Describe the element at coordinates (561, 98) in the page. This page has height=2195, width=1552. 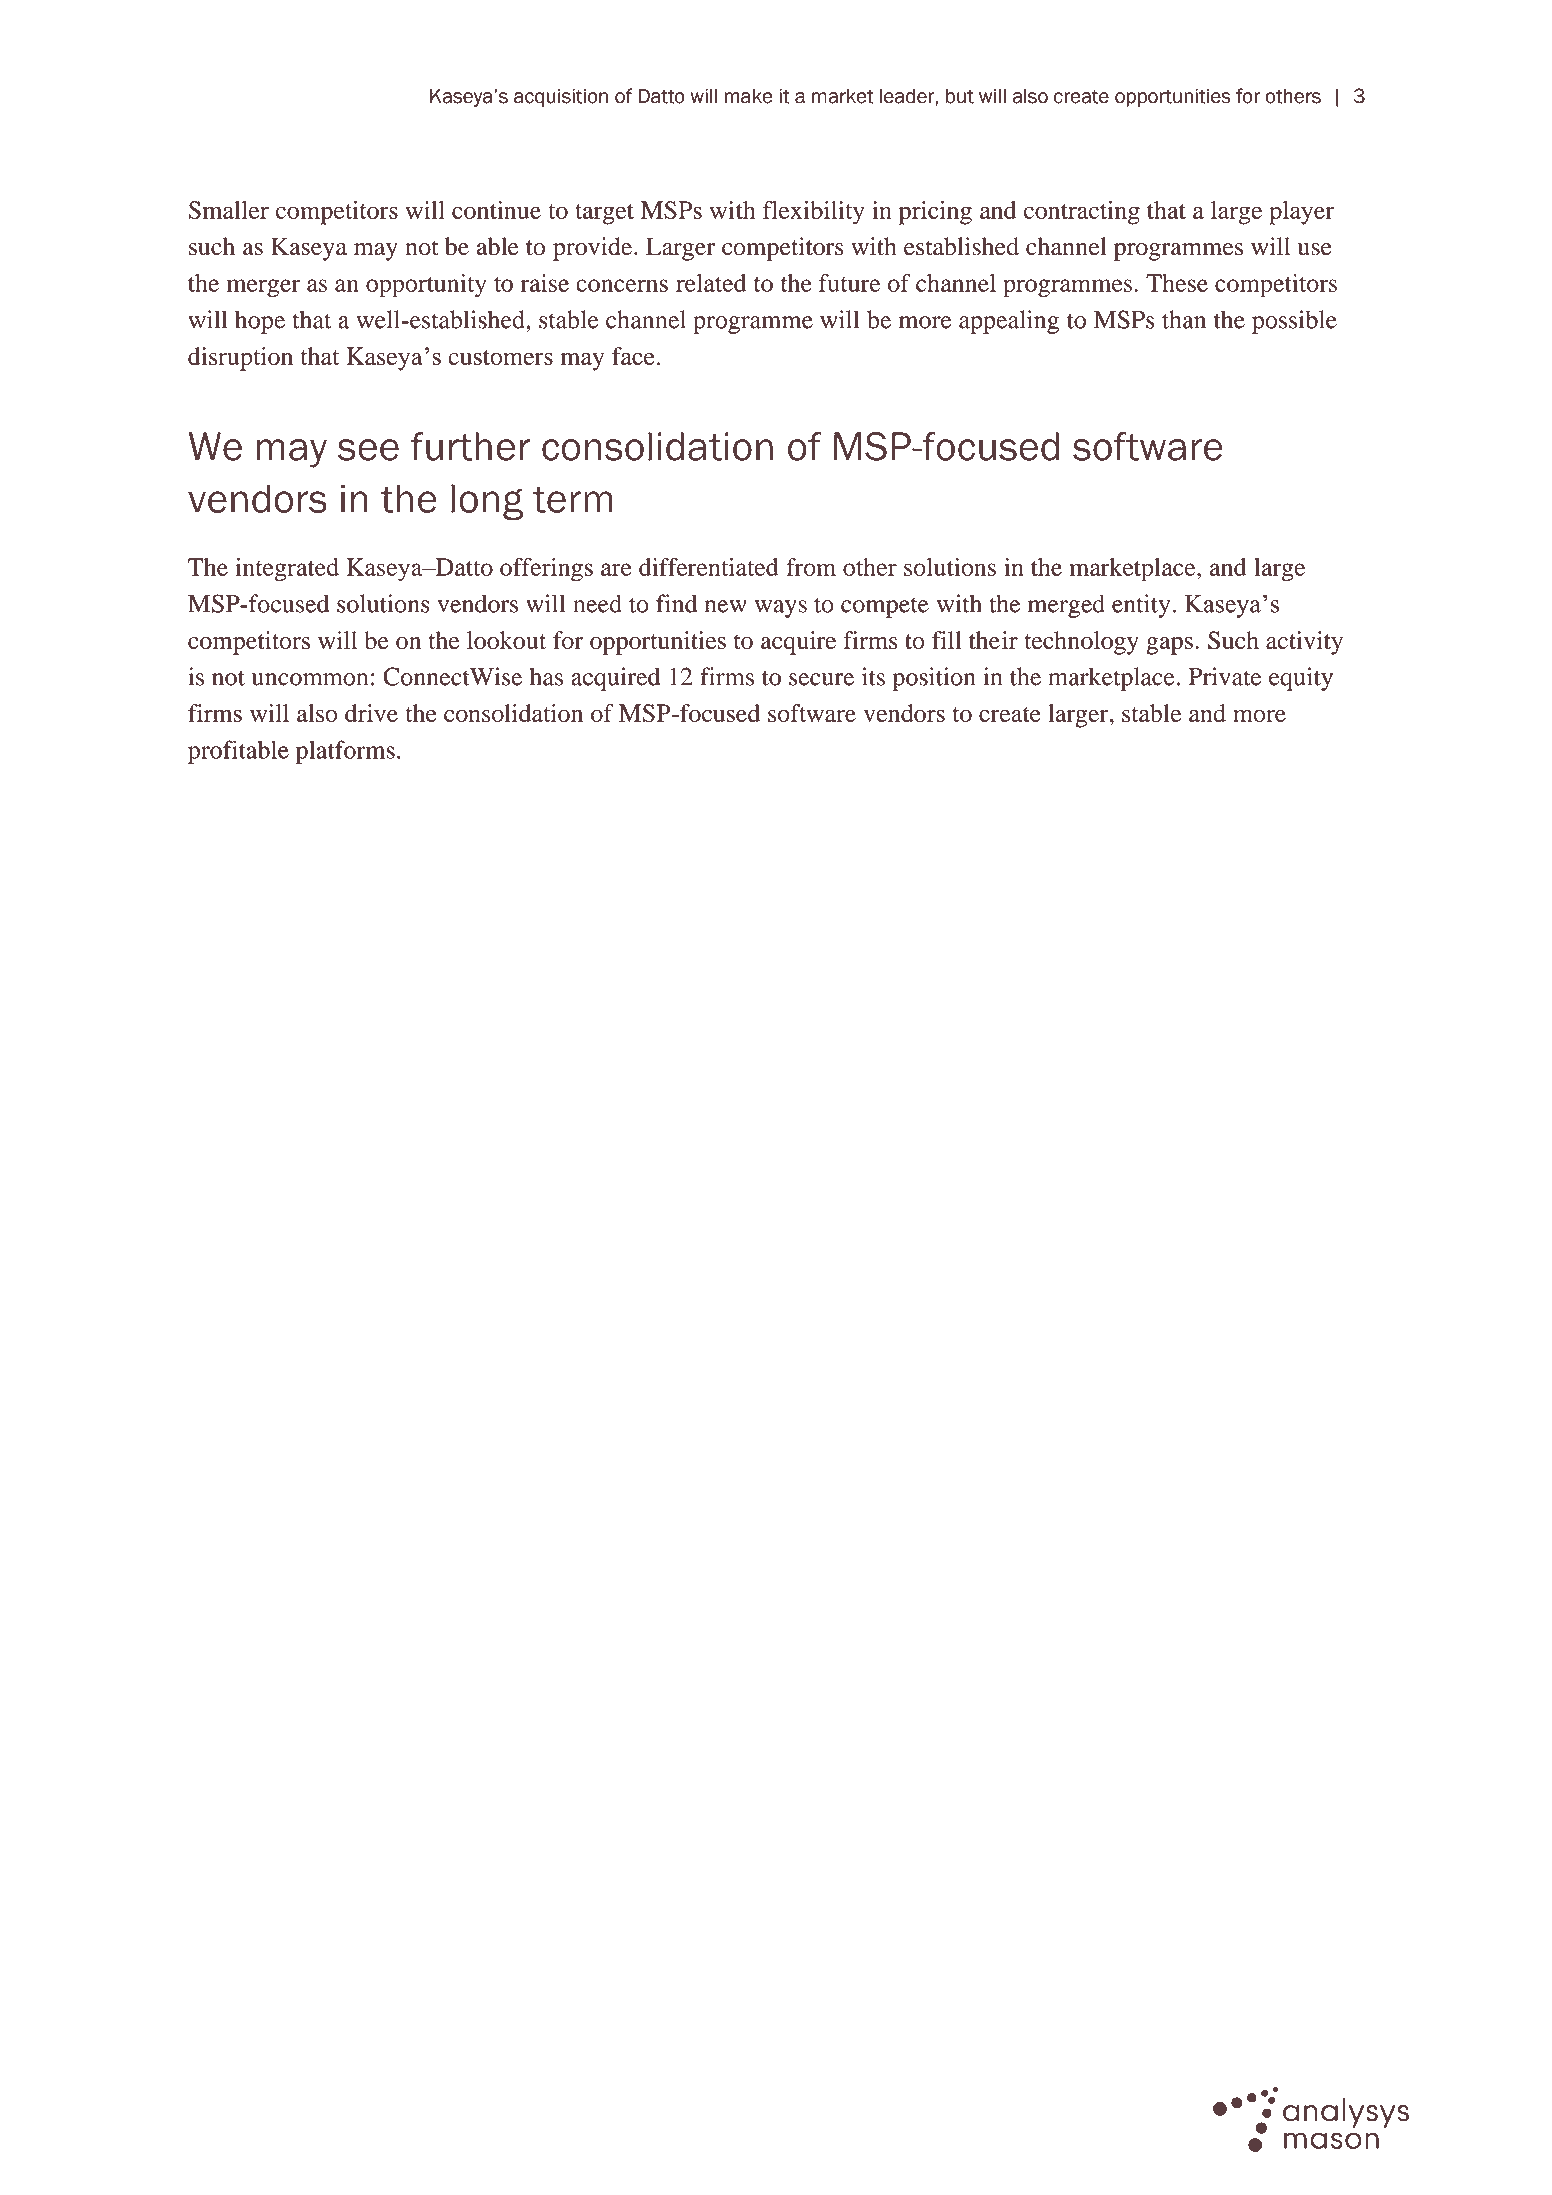
I see `acquisition` at that location.
